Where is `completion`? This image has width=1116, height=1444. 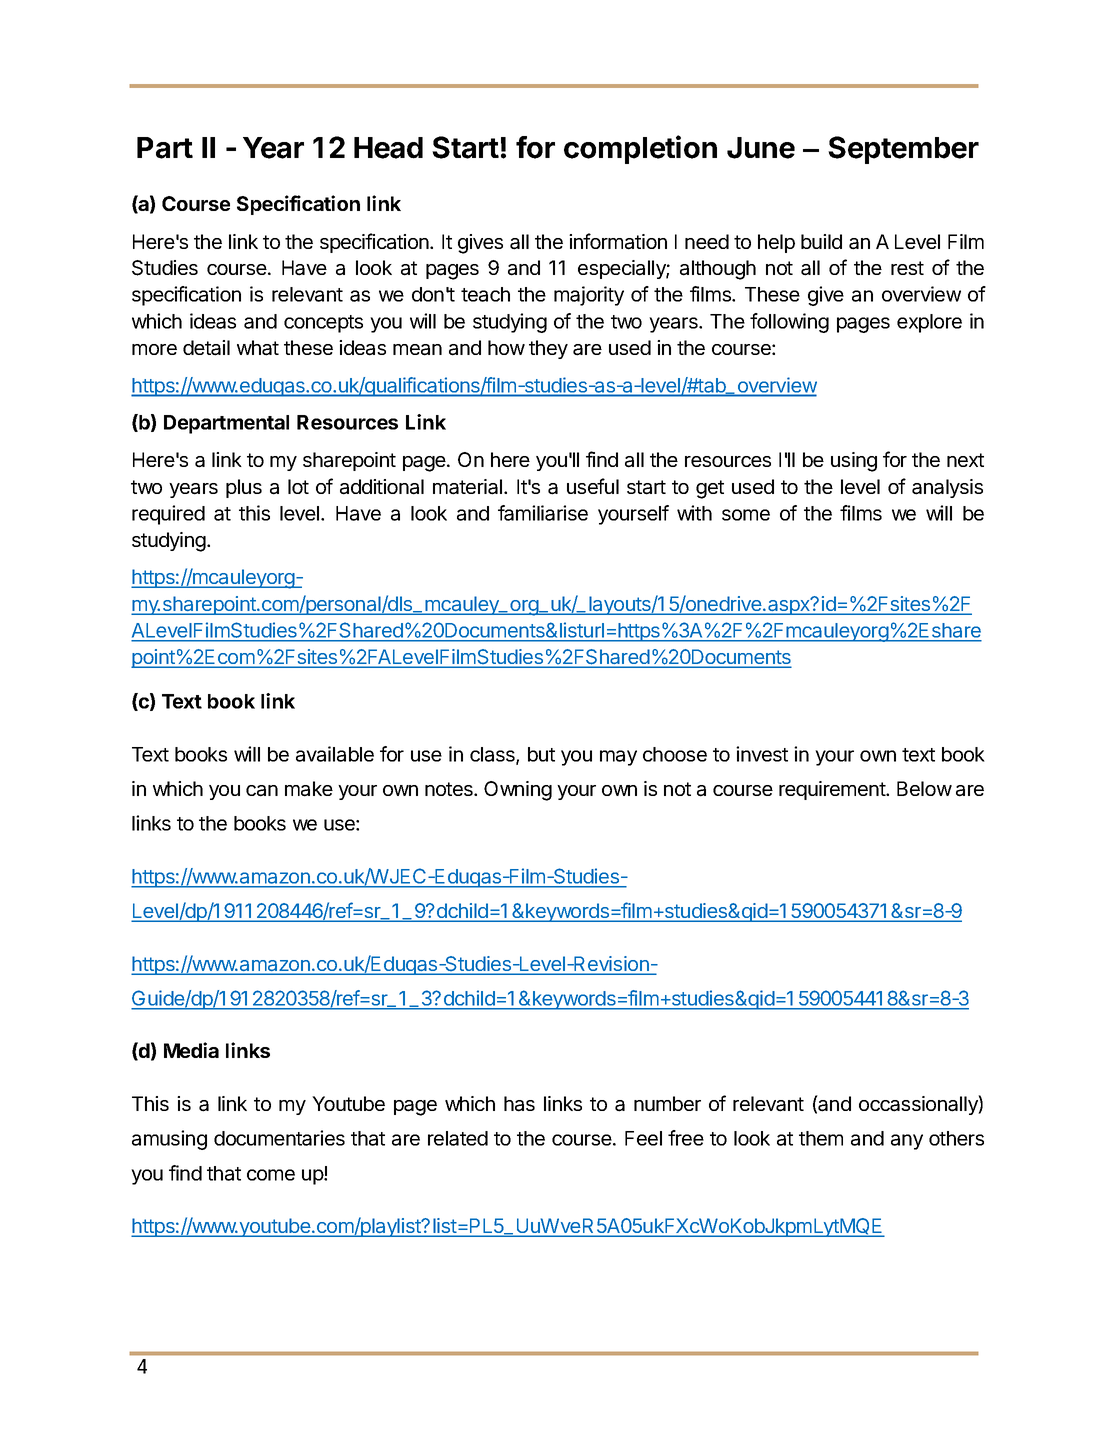 completion is located at coordinates (640, 149).
